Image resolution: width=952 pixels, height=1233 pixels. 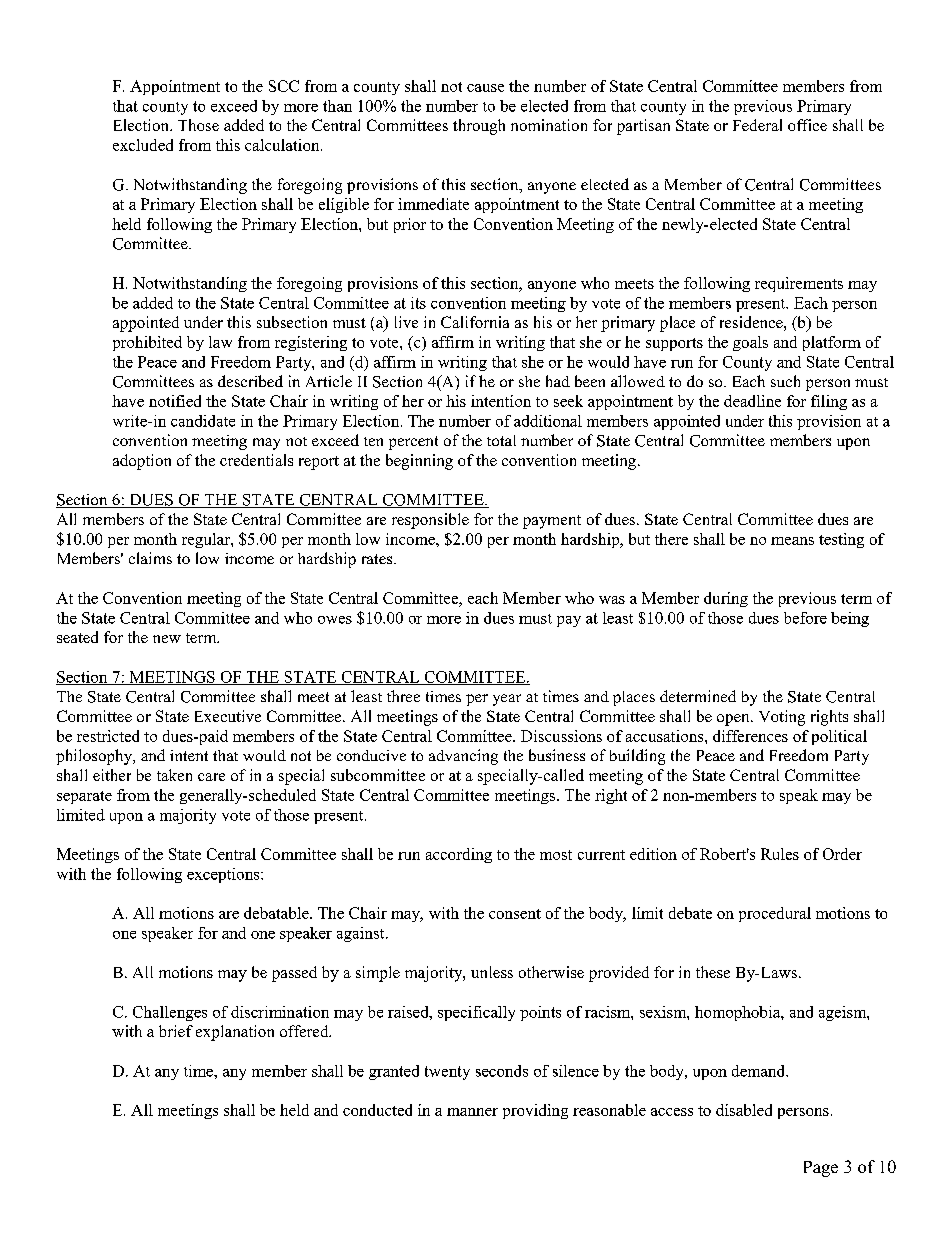 I want to click on adoption, so click(x=142, y=462).
